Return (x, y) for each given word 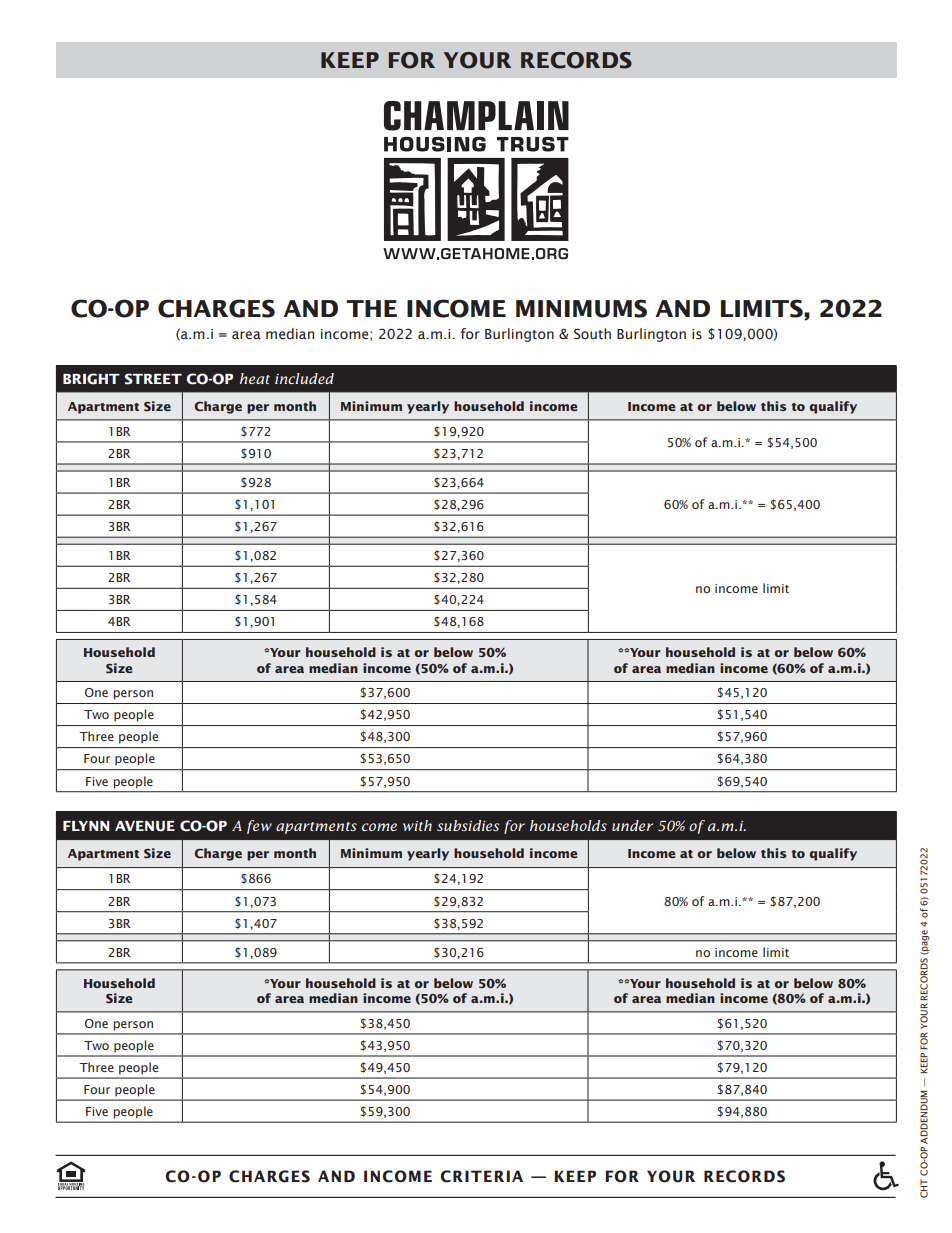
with (417, 825)
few (259, 827)
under (632, 825)
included (304, 378)
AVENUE (145, 826)
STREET (153, 379)
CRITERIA (481, 1176)
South (592, 334)
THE (371, 308)
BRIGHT (91, 379)
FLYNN (86, 826)
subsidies (468, 825)
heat (255, 378)
